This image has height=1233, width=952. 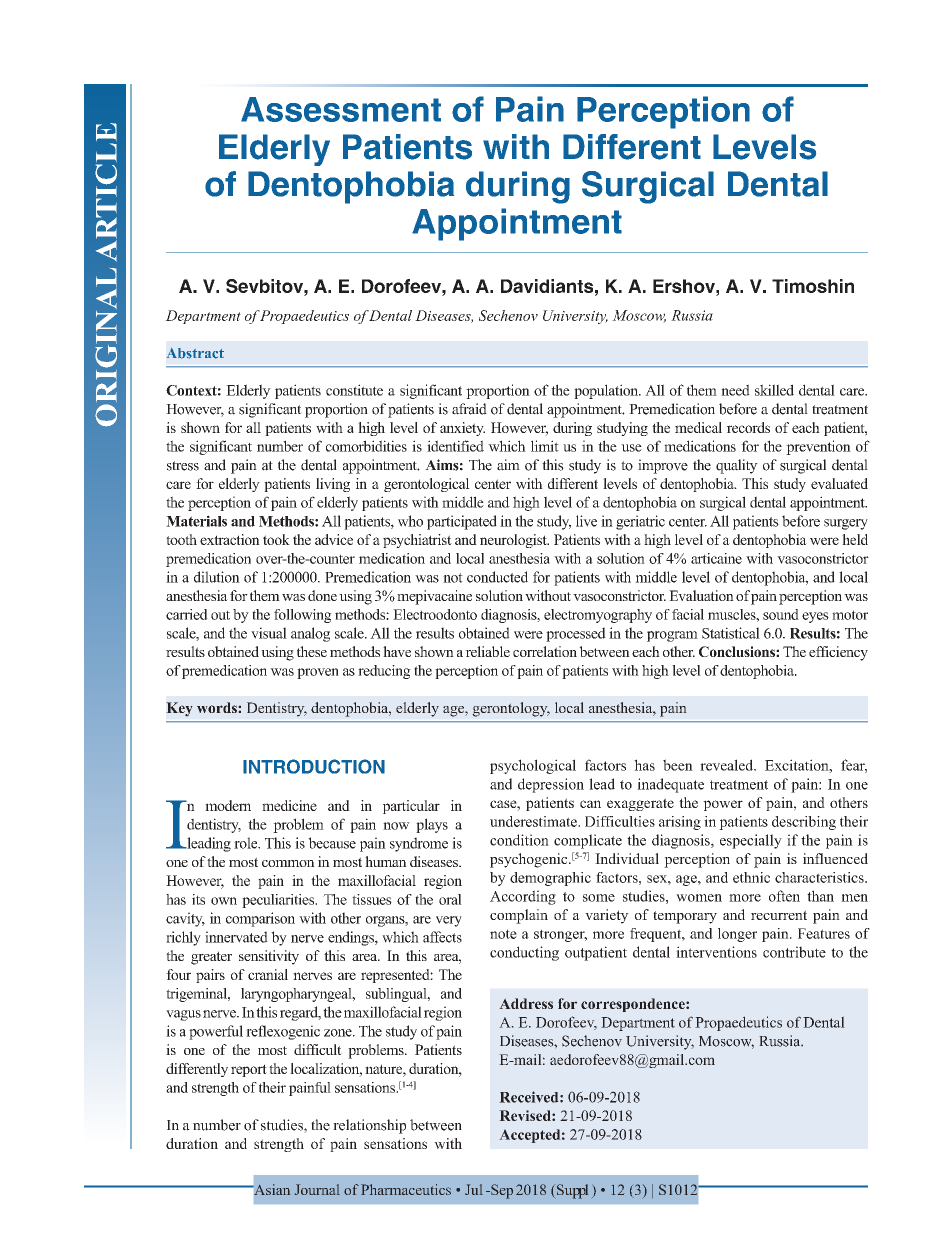 I want to click on sound, so click(x=781, y=614).
